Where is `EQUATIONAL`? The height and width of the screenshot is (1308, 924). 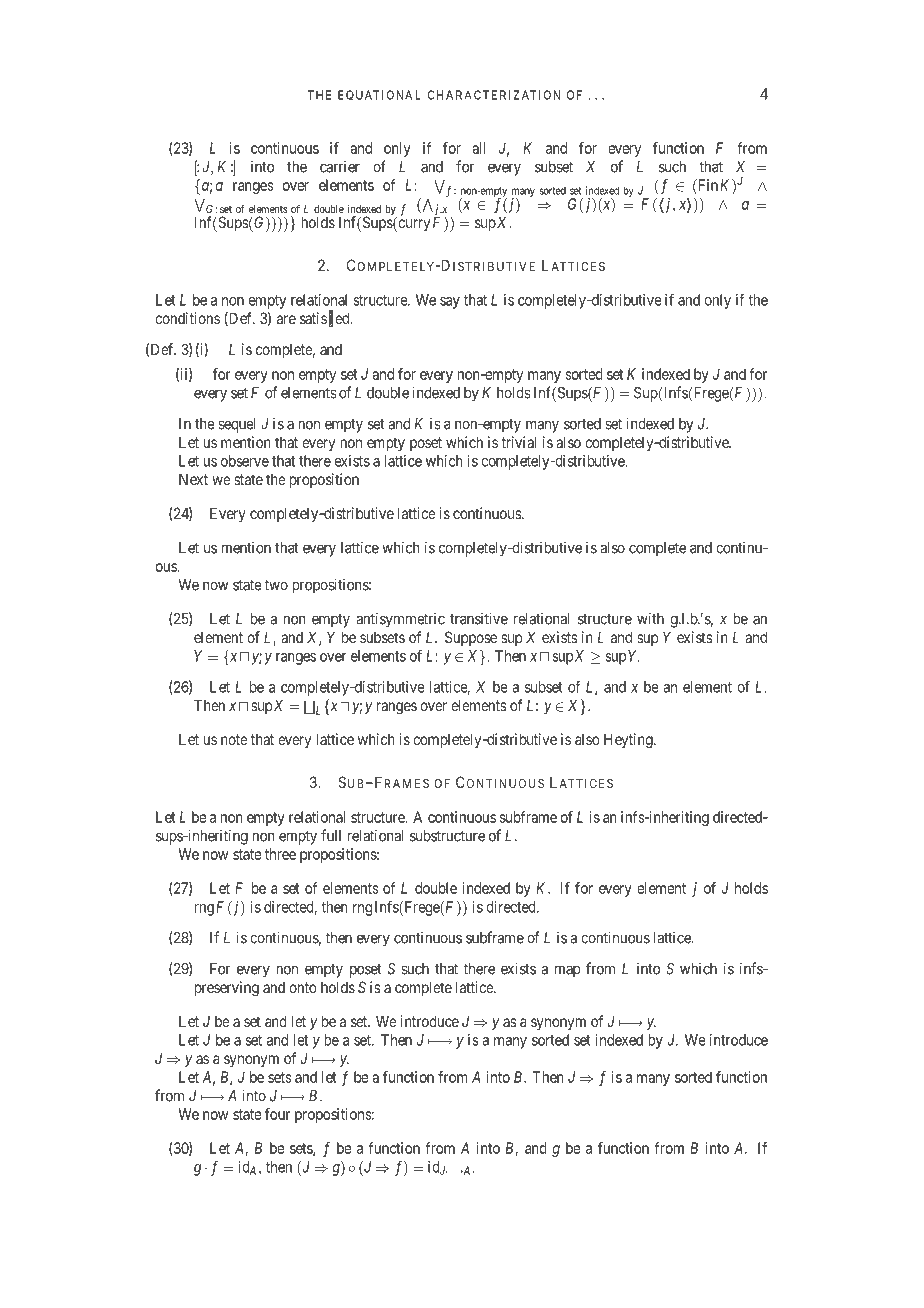
EQUATIONAL is located at coordinates (379, 95).
